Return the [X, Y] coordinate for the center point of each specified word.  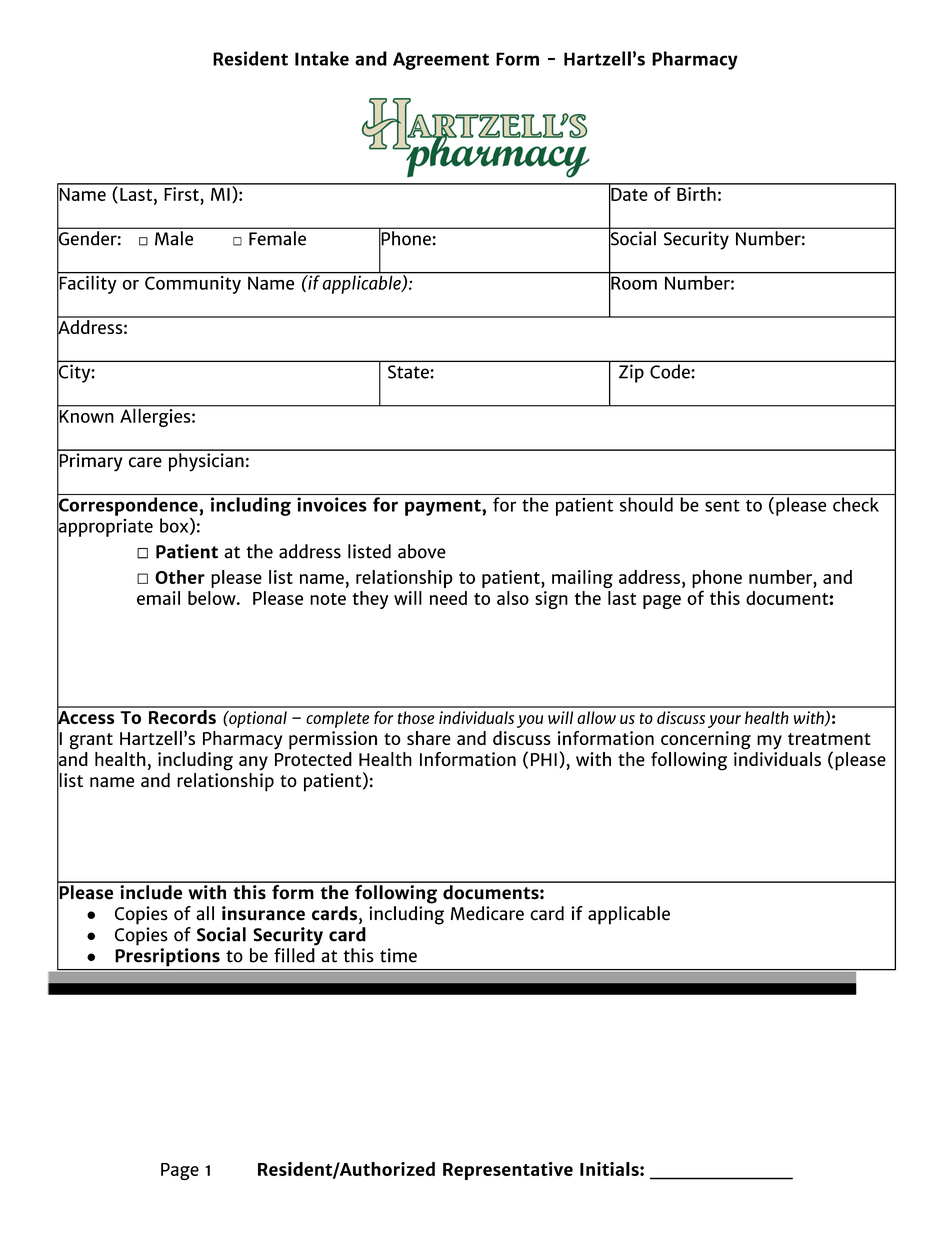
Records [182, 715]
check [856, 504]
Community [193, 283]
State [409, 372]
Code [670, 371]
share [429, 738]
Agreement [441, 61]
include [151, 891]
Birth [696, 192]
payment [444, 507]
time [398, 955]
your [724, 721]
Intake [322, 58]
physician [206, 461]
